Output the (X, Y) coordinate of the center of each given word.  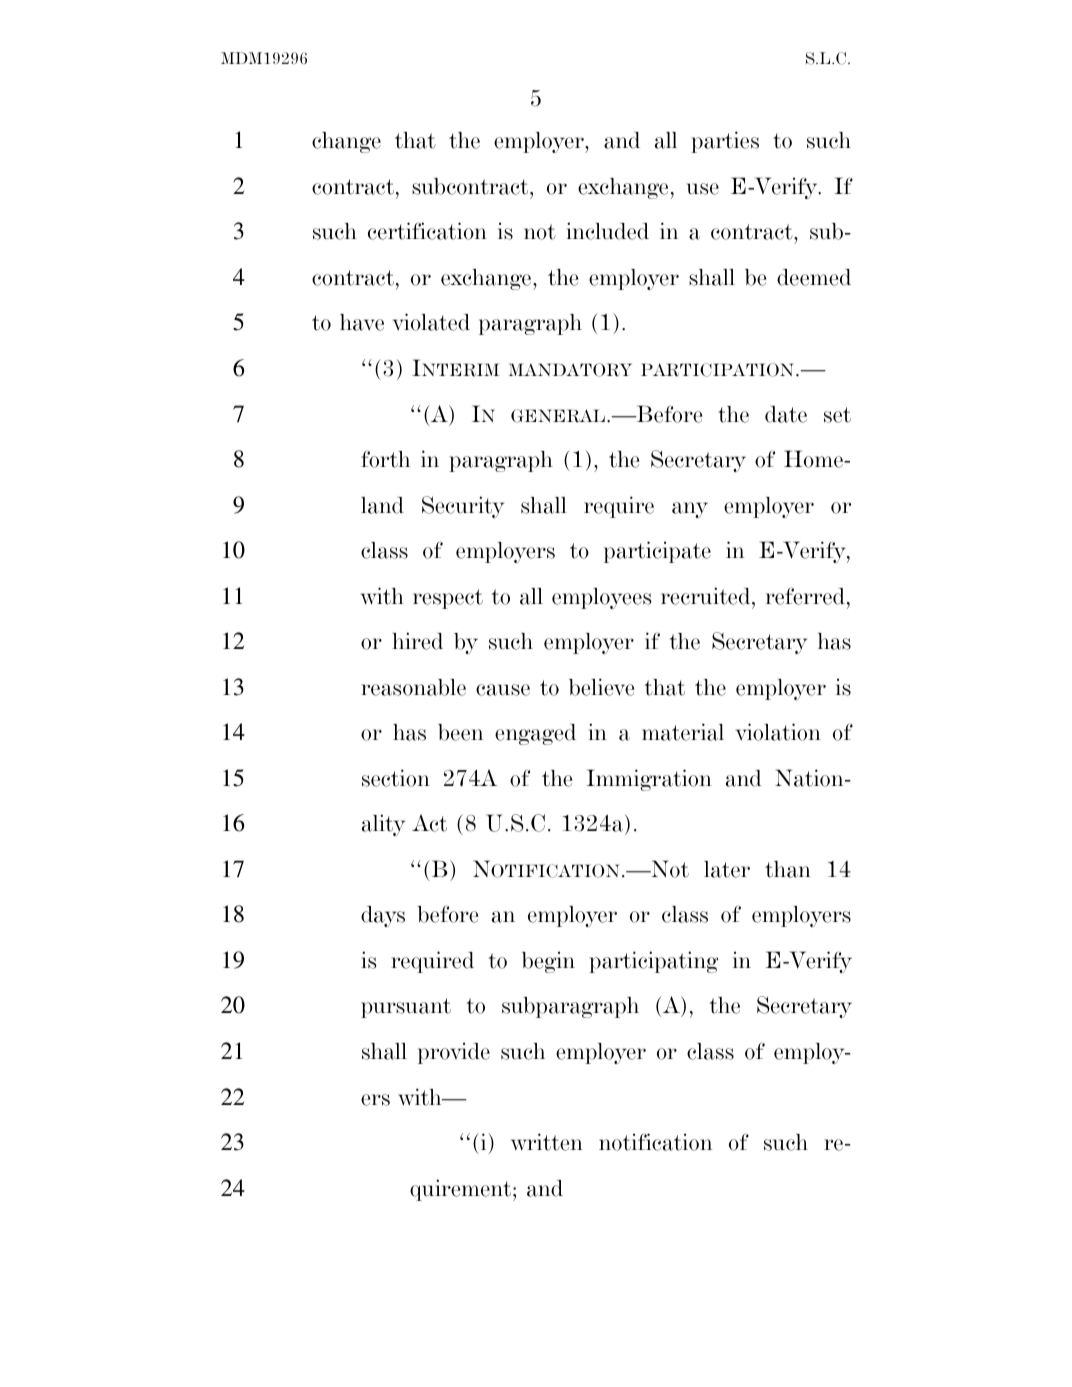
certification (427, 231)
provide (454, 1053)
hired (417, 641)
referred (805, 596)
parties (725, 142)
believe (601, 687)
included (607, 231)
